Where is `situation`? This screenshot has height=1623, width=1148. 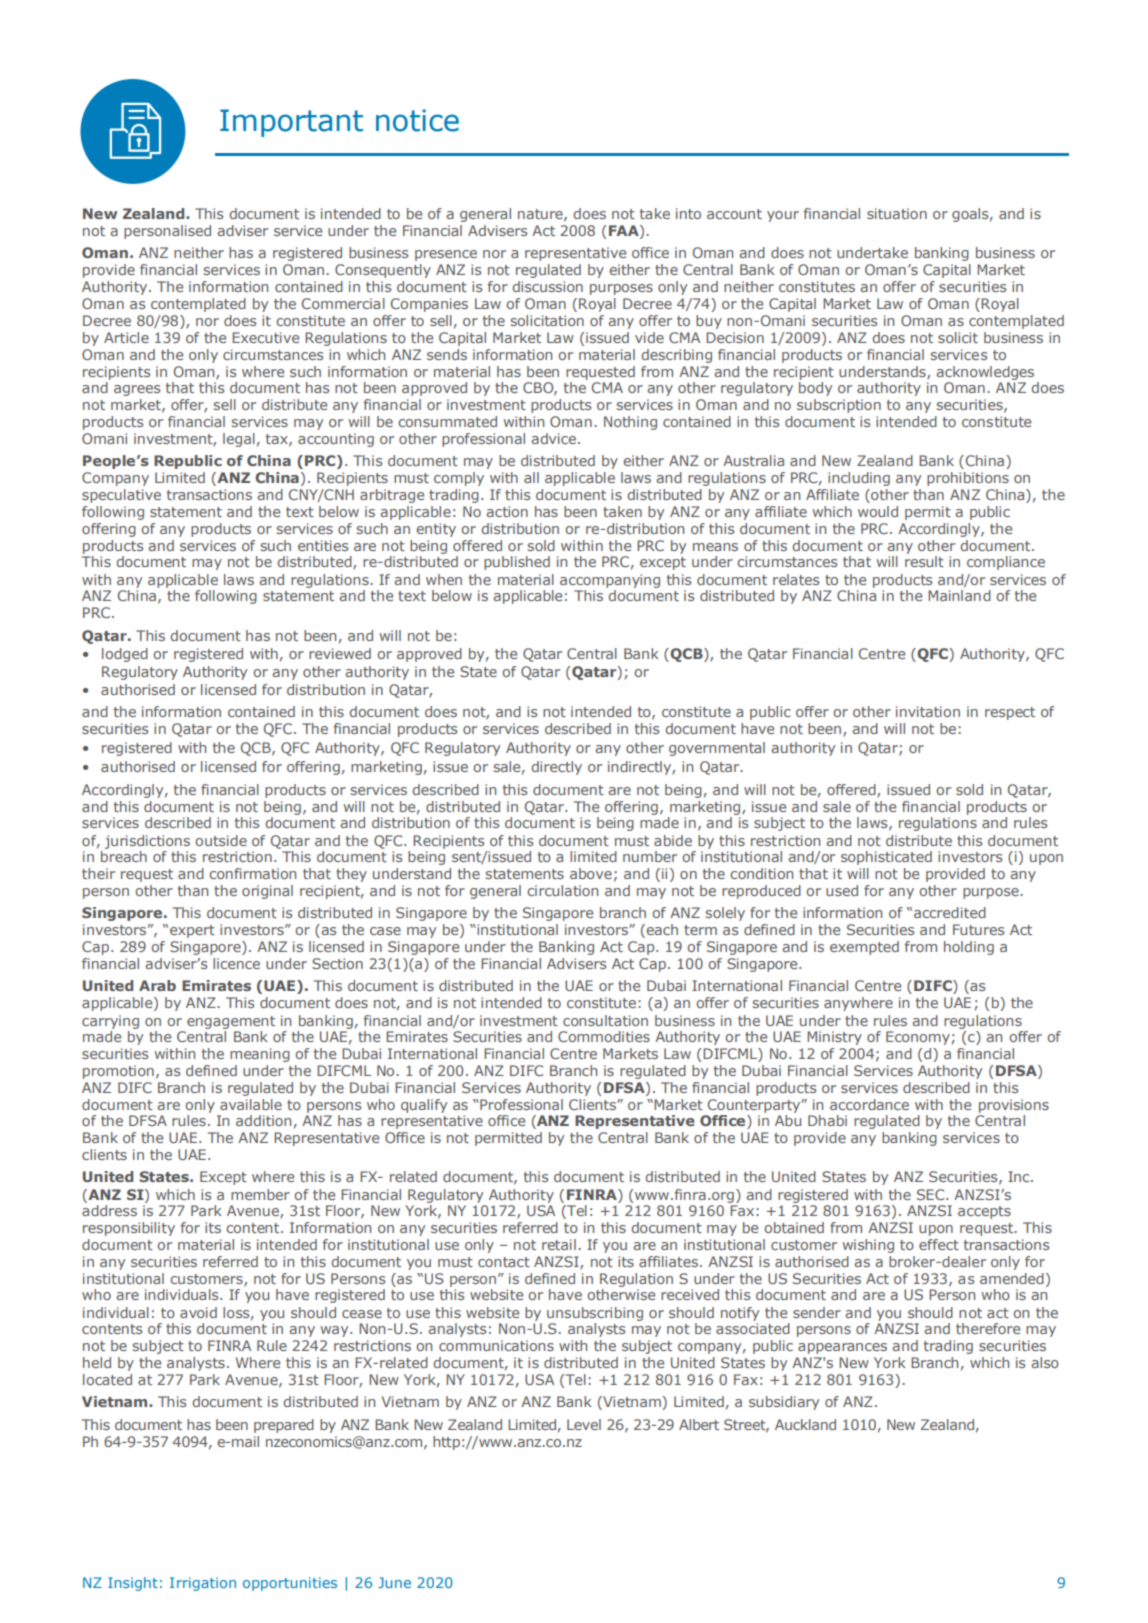 situation is located at coordinates (897, 213).
